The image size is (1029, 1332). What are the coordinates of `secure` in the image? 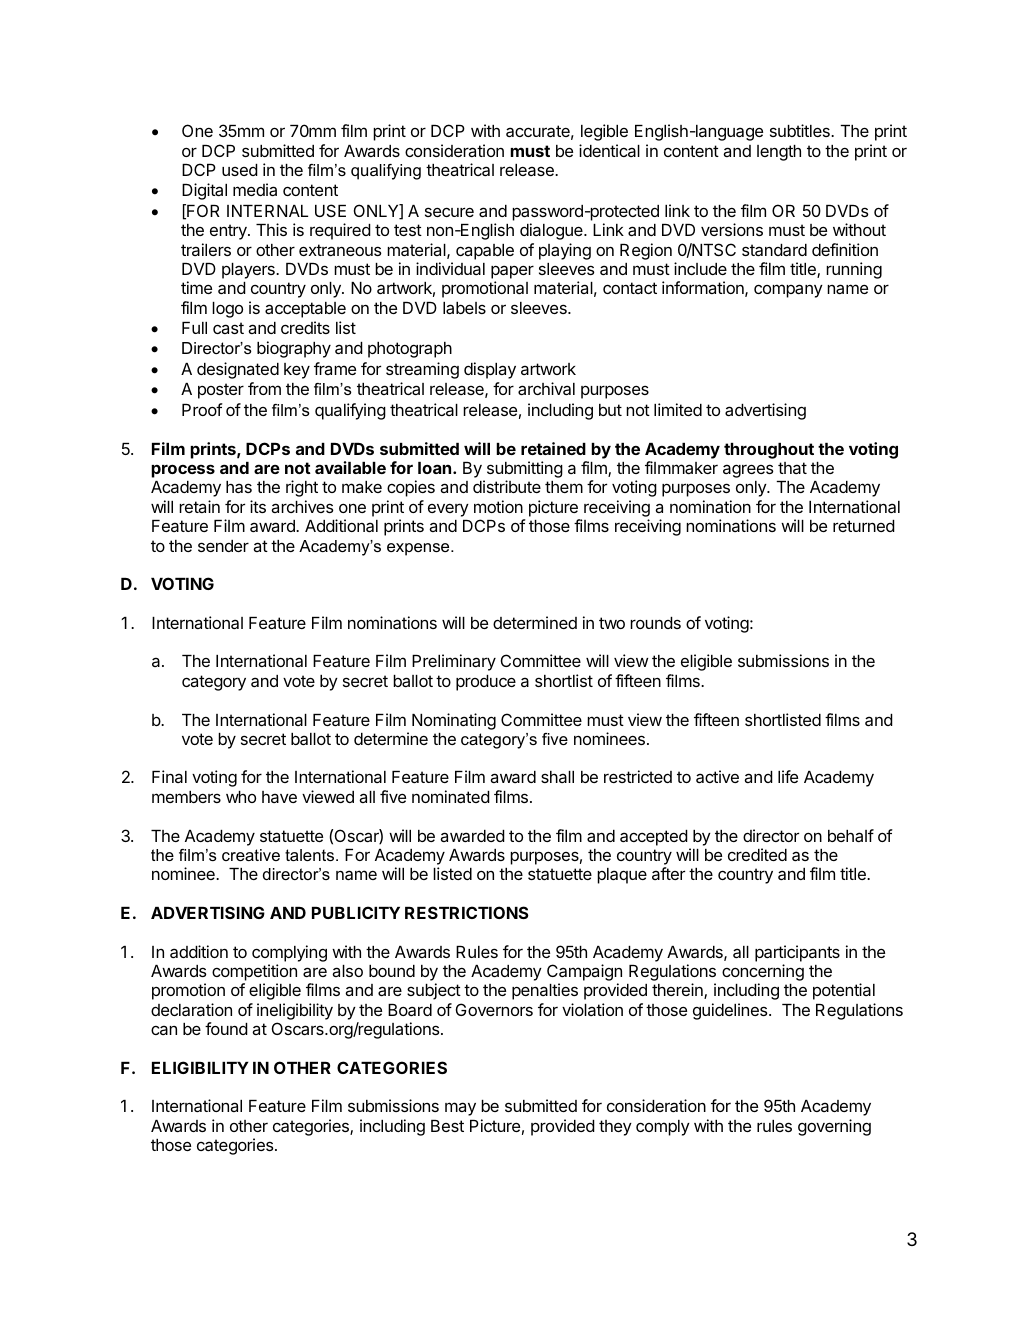 It's located at (449, 212).
